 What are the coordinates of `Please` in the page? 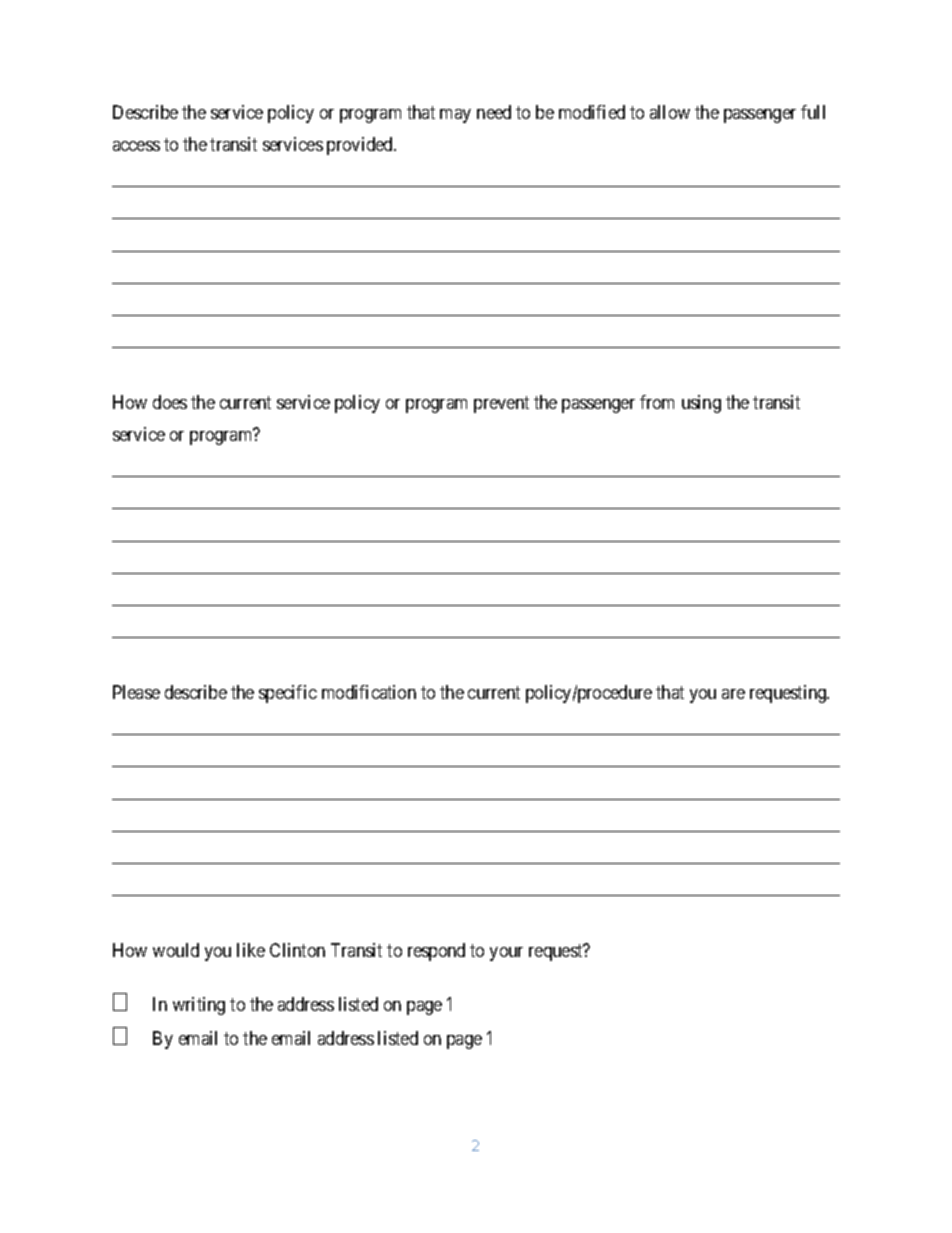 It's located at (136, 692).
